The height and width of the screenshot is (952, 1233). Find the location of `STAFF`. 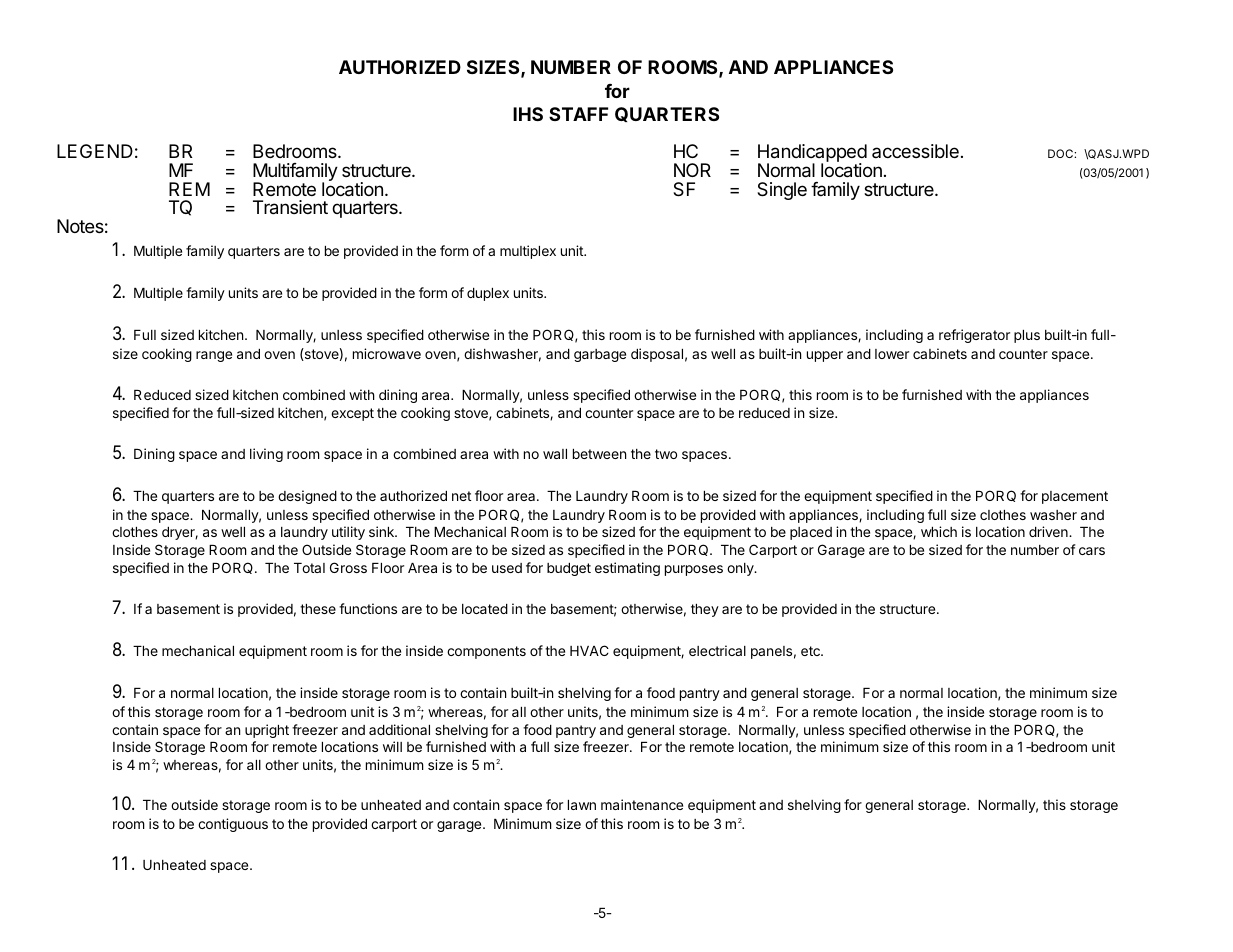

STAFF is located at coordinates (578, 114).
